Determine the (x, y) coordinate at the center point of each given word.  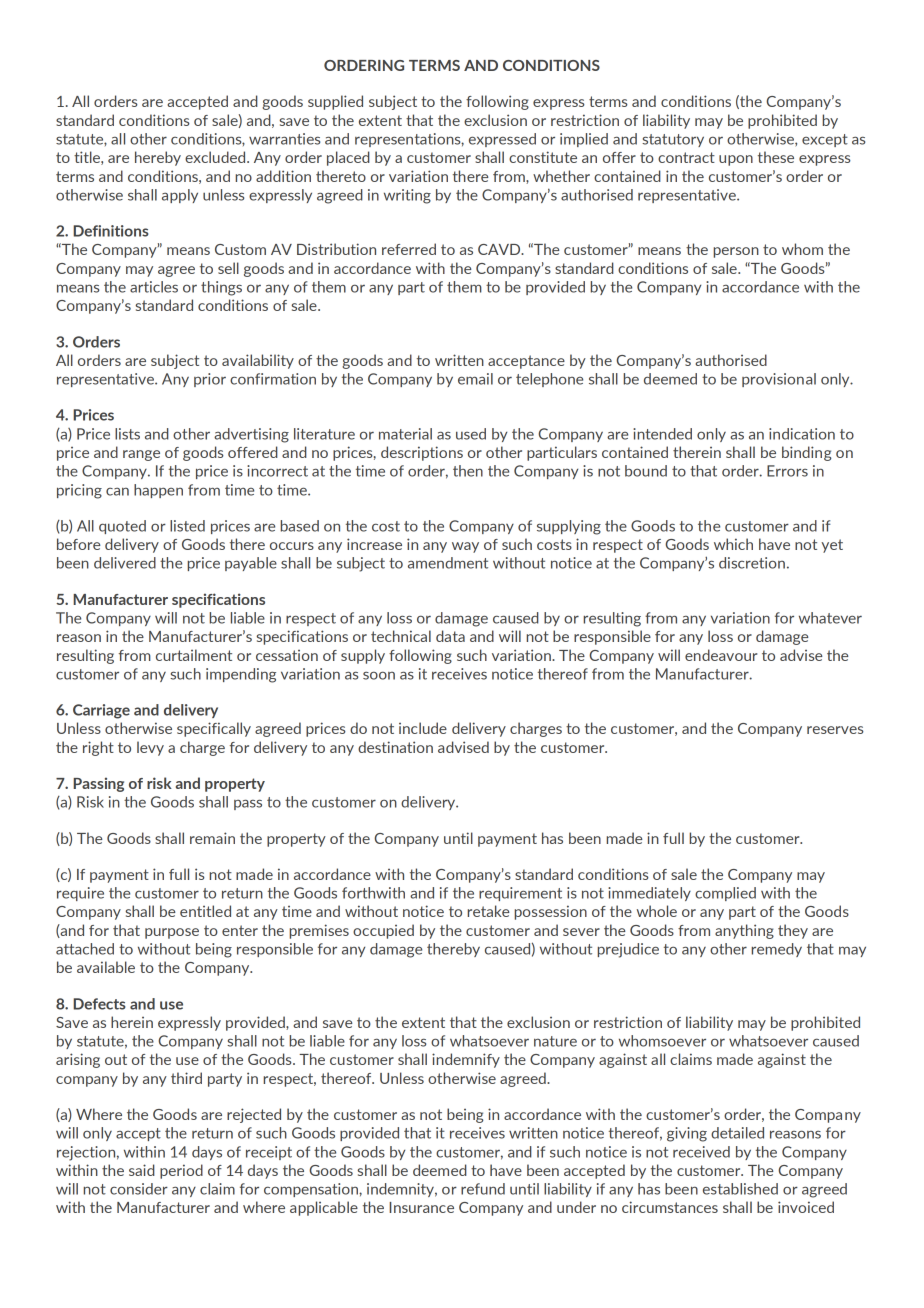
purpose (172, 933)
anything (744, 931)
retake (488, 911)
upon (736, 160)
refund (483, 1189)
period (181, 1171)
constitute (543, 157)
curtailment (194, 655)
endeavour (721, 655)
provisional (779, 380)
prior (210, 380)
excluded (216, 157)
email (475, 379)
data (450, 636)
